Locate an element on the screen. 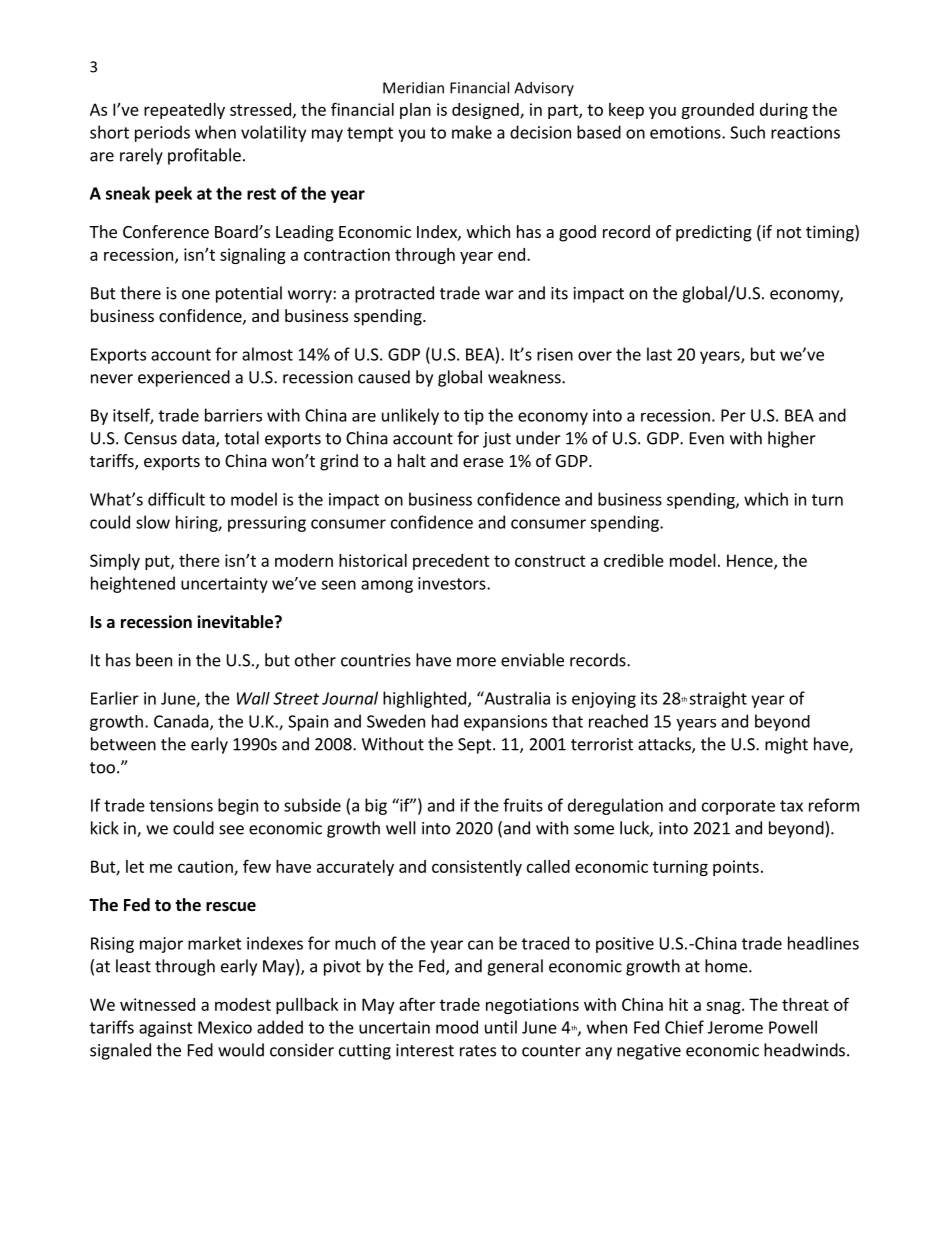  against is located at coordinates (166, 1029).
